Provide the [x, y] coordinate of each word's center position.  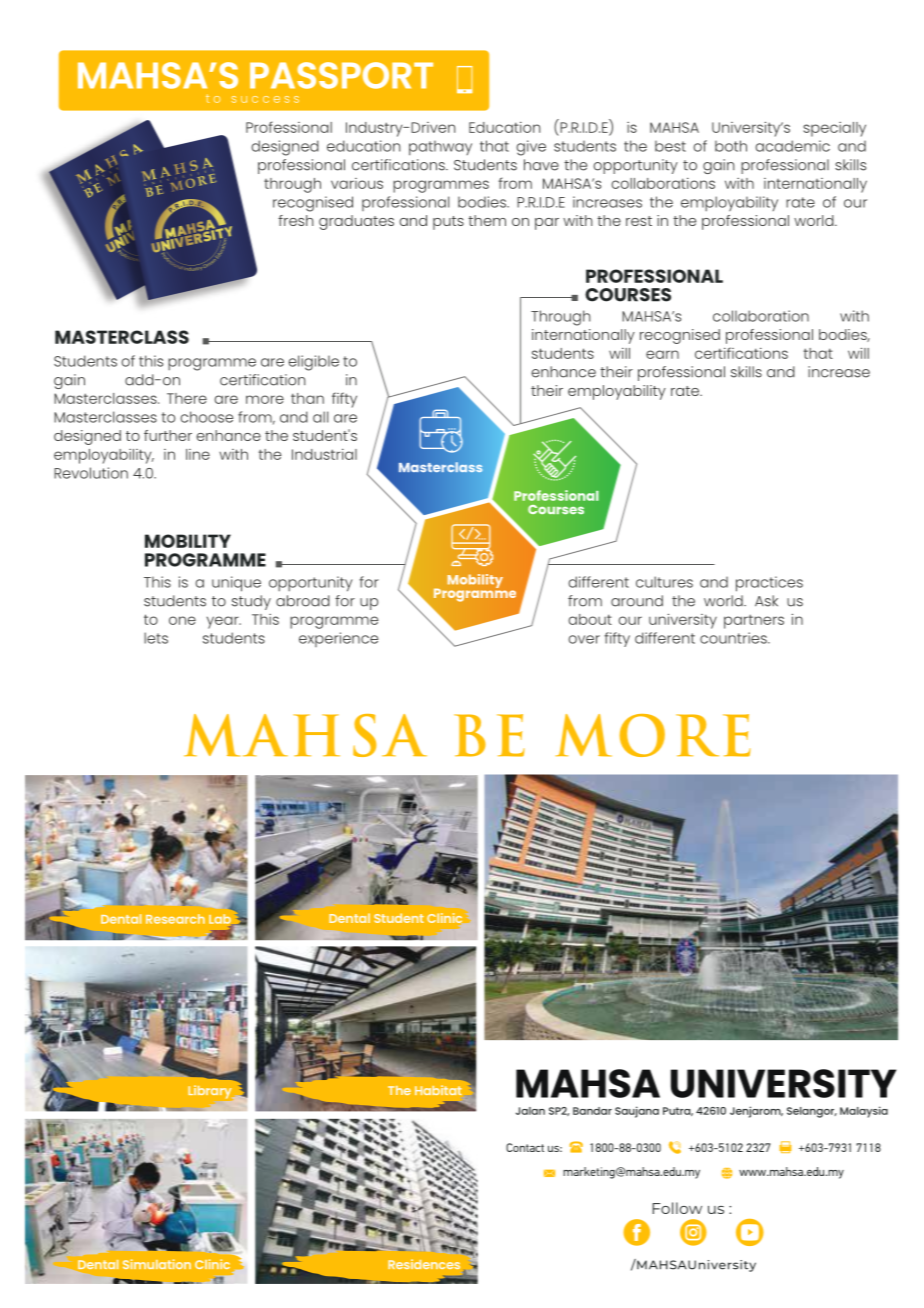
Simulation [157, 1264]
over [584, 639]
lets [156, 638]
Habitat [438, 1090]
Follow [677, 1208]
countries [734, 638]
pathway [440, 148]
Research [175, 919]
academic [792, 146]
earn [662, 354]
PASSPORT [341, 75]
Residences [424, 1264]
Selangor [812, 1112]
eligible [313, 363]
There [187, 398]
